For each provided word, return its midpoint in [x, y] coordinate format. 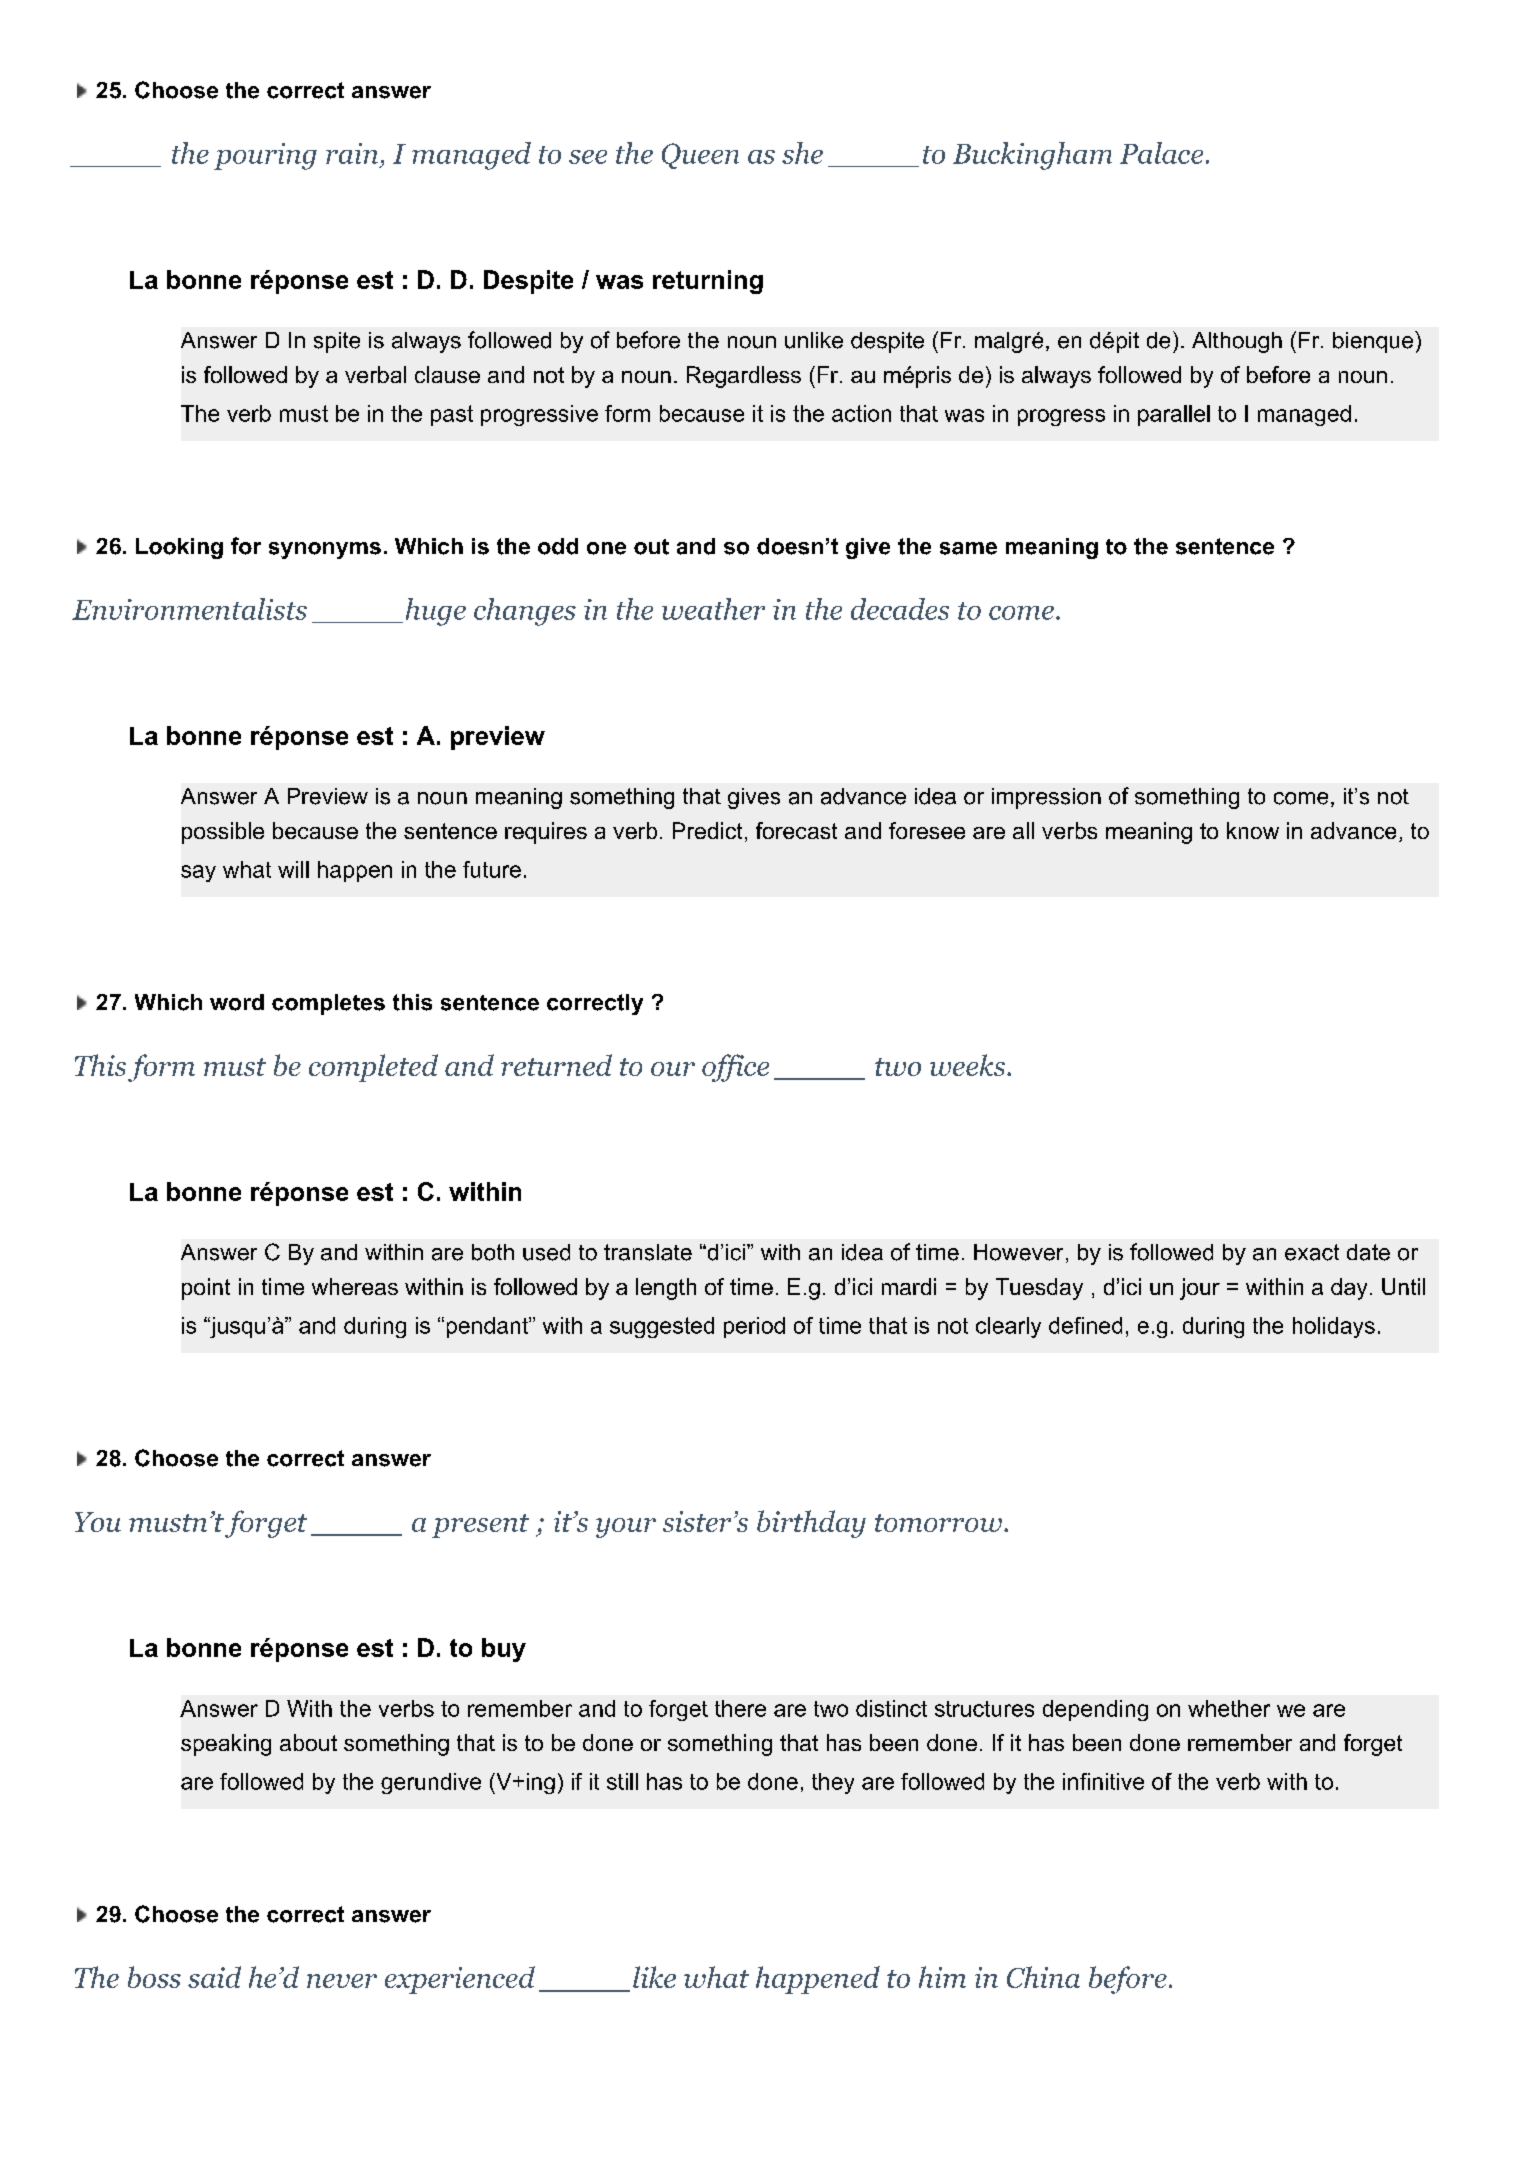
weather [713, 609]
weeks [969, 1065]
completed [373, 1068]
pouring [265, 156]
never [342, 1981]
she [802, 153]
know [1253, 830]
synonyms [325, 550]
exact [1312, 1252]
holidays [1334, 1327]
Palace [1161, 153]
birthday [811, 1524]
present [480, 1526]
